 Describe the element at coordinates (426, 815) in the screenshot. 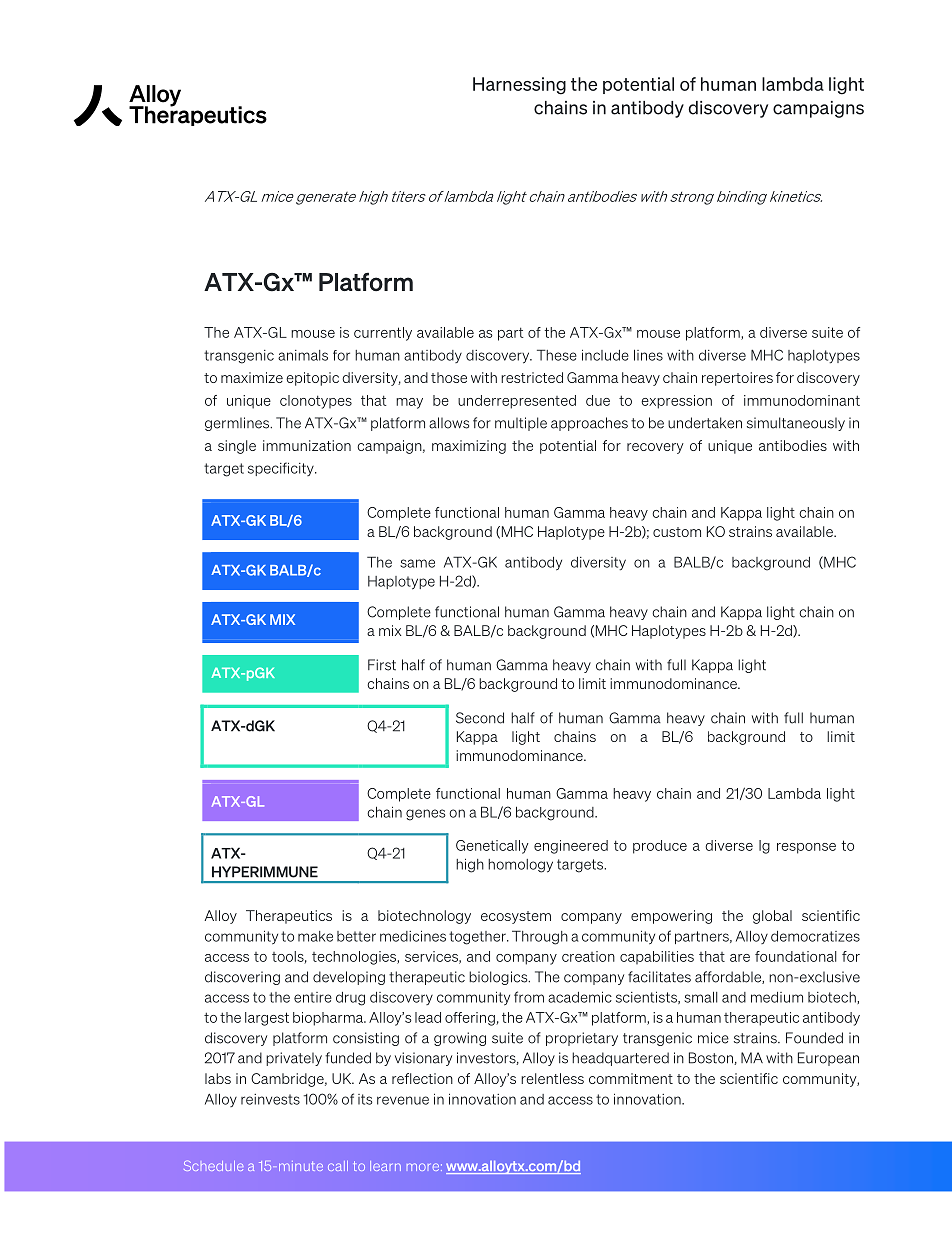

I see `genes` at that location.
